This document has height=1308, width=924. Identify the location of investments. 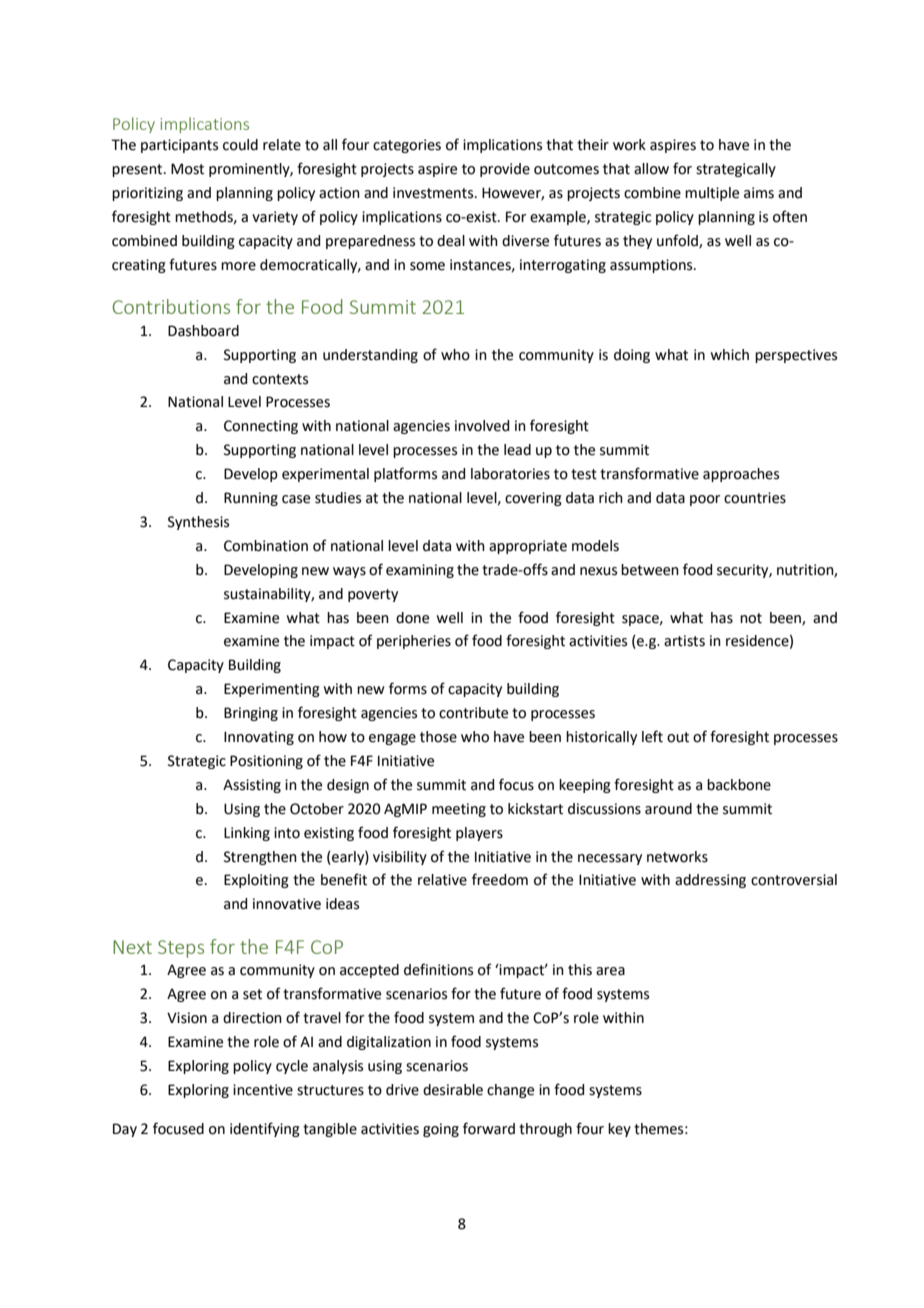
(434, 193).
